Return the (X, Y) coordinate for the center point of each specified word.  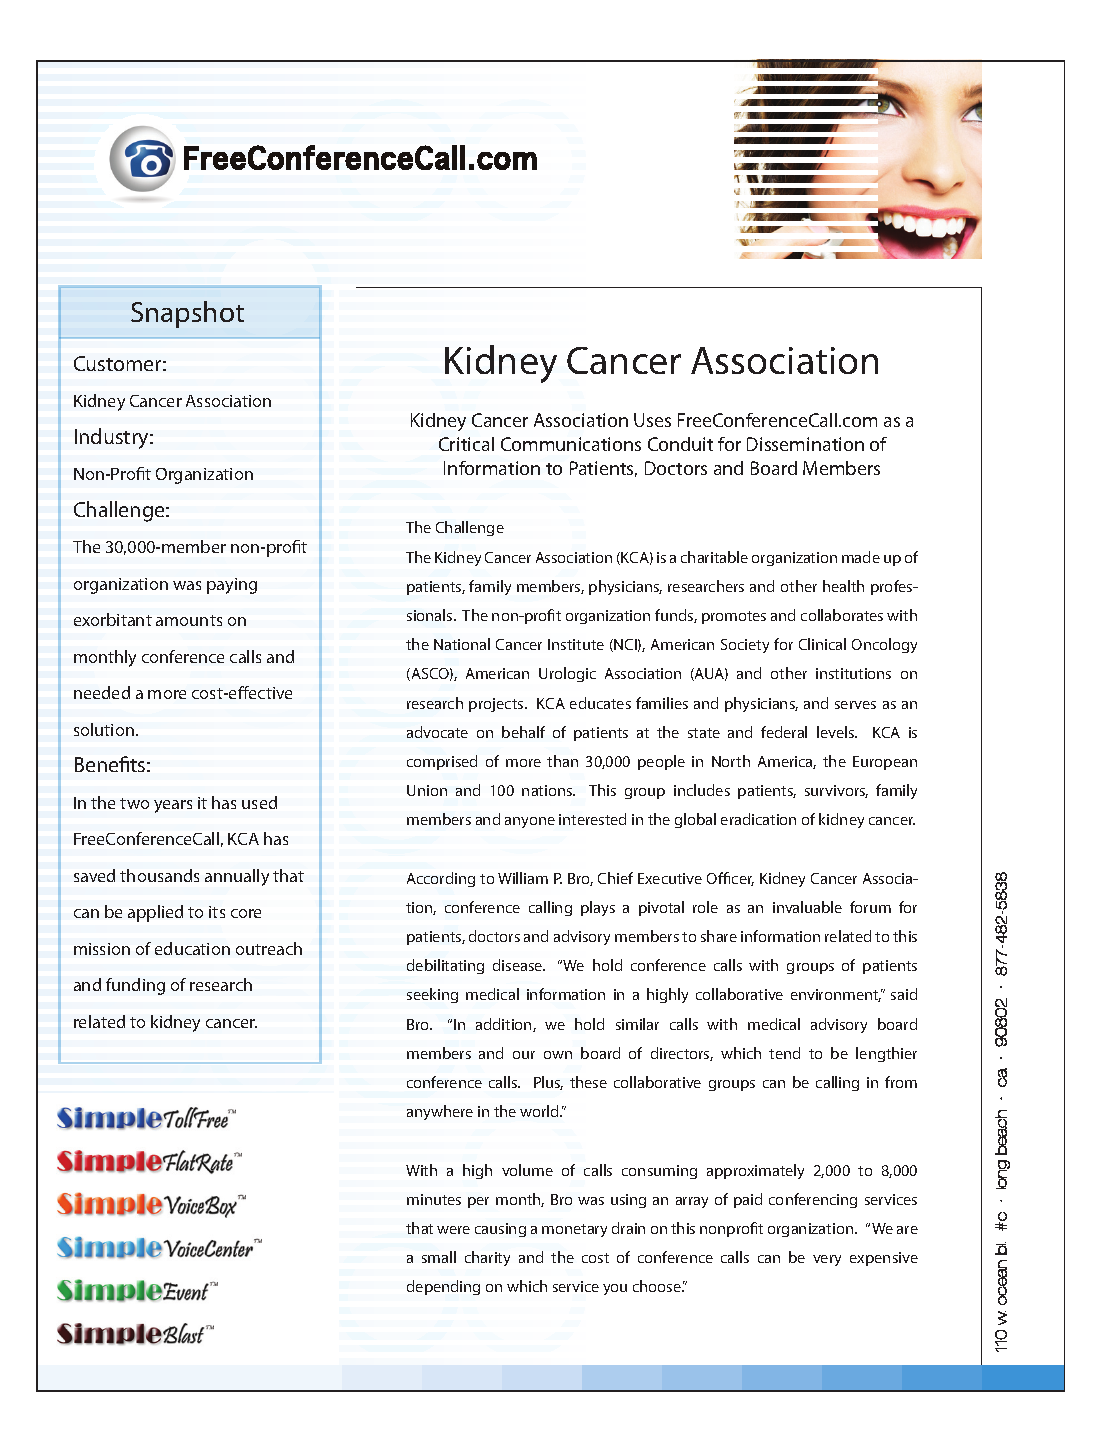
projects (497, 705)
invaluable (807, 907)
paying (232, 586)
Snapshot (187, 314)
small (439, 1257)
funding (135, 986)
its (217, 912)
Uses (652, 420)
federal (784, 732)
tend (784, 1053)
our (524, 1055)
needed (102, 692)
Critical (466, 444)
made (861, 557)
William (523, 878)
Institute (576, 644)
